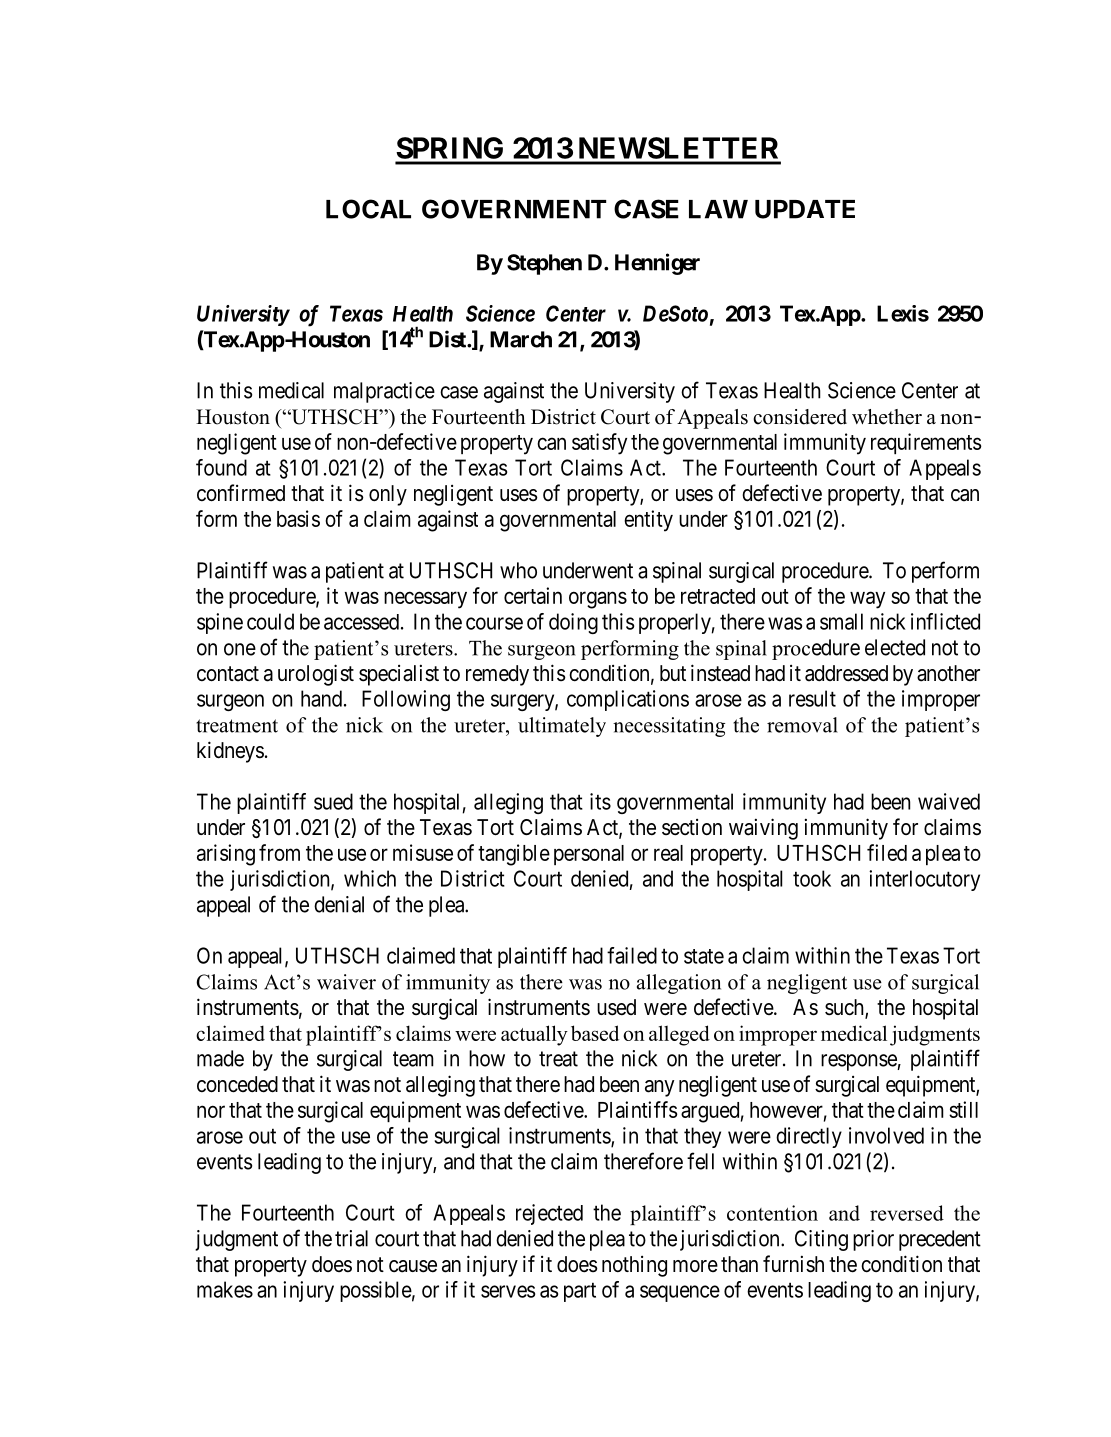 The height and width of the image is (1437, 1111). Describe the element at coordinates (845, 1008) in the image. I see `such` at that location.
